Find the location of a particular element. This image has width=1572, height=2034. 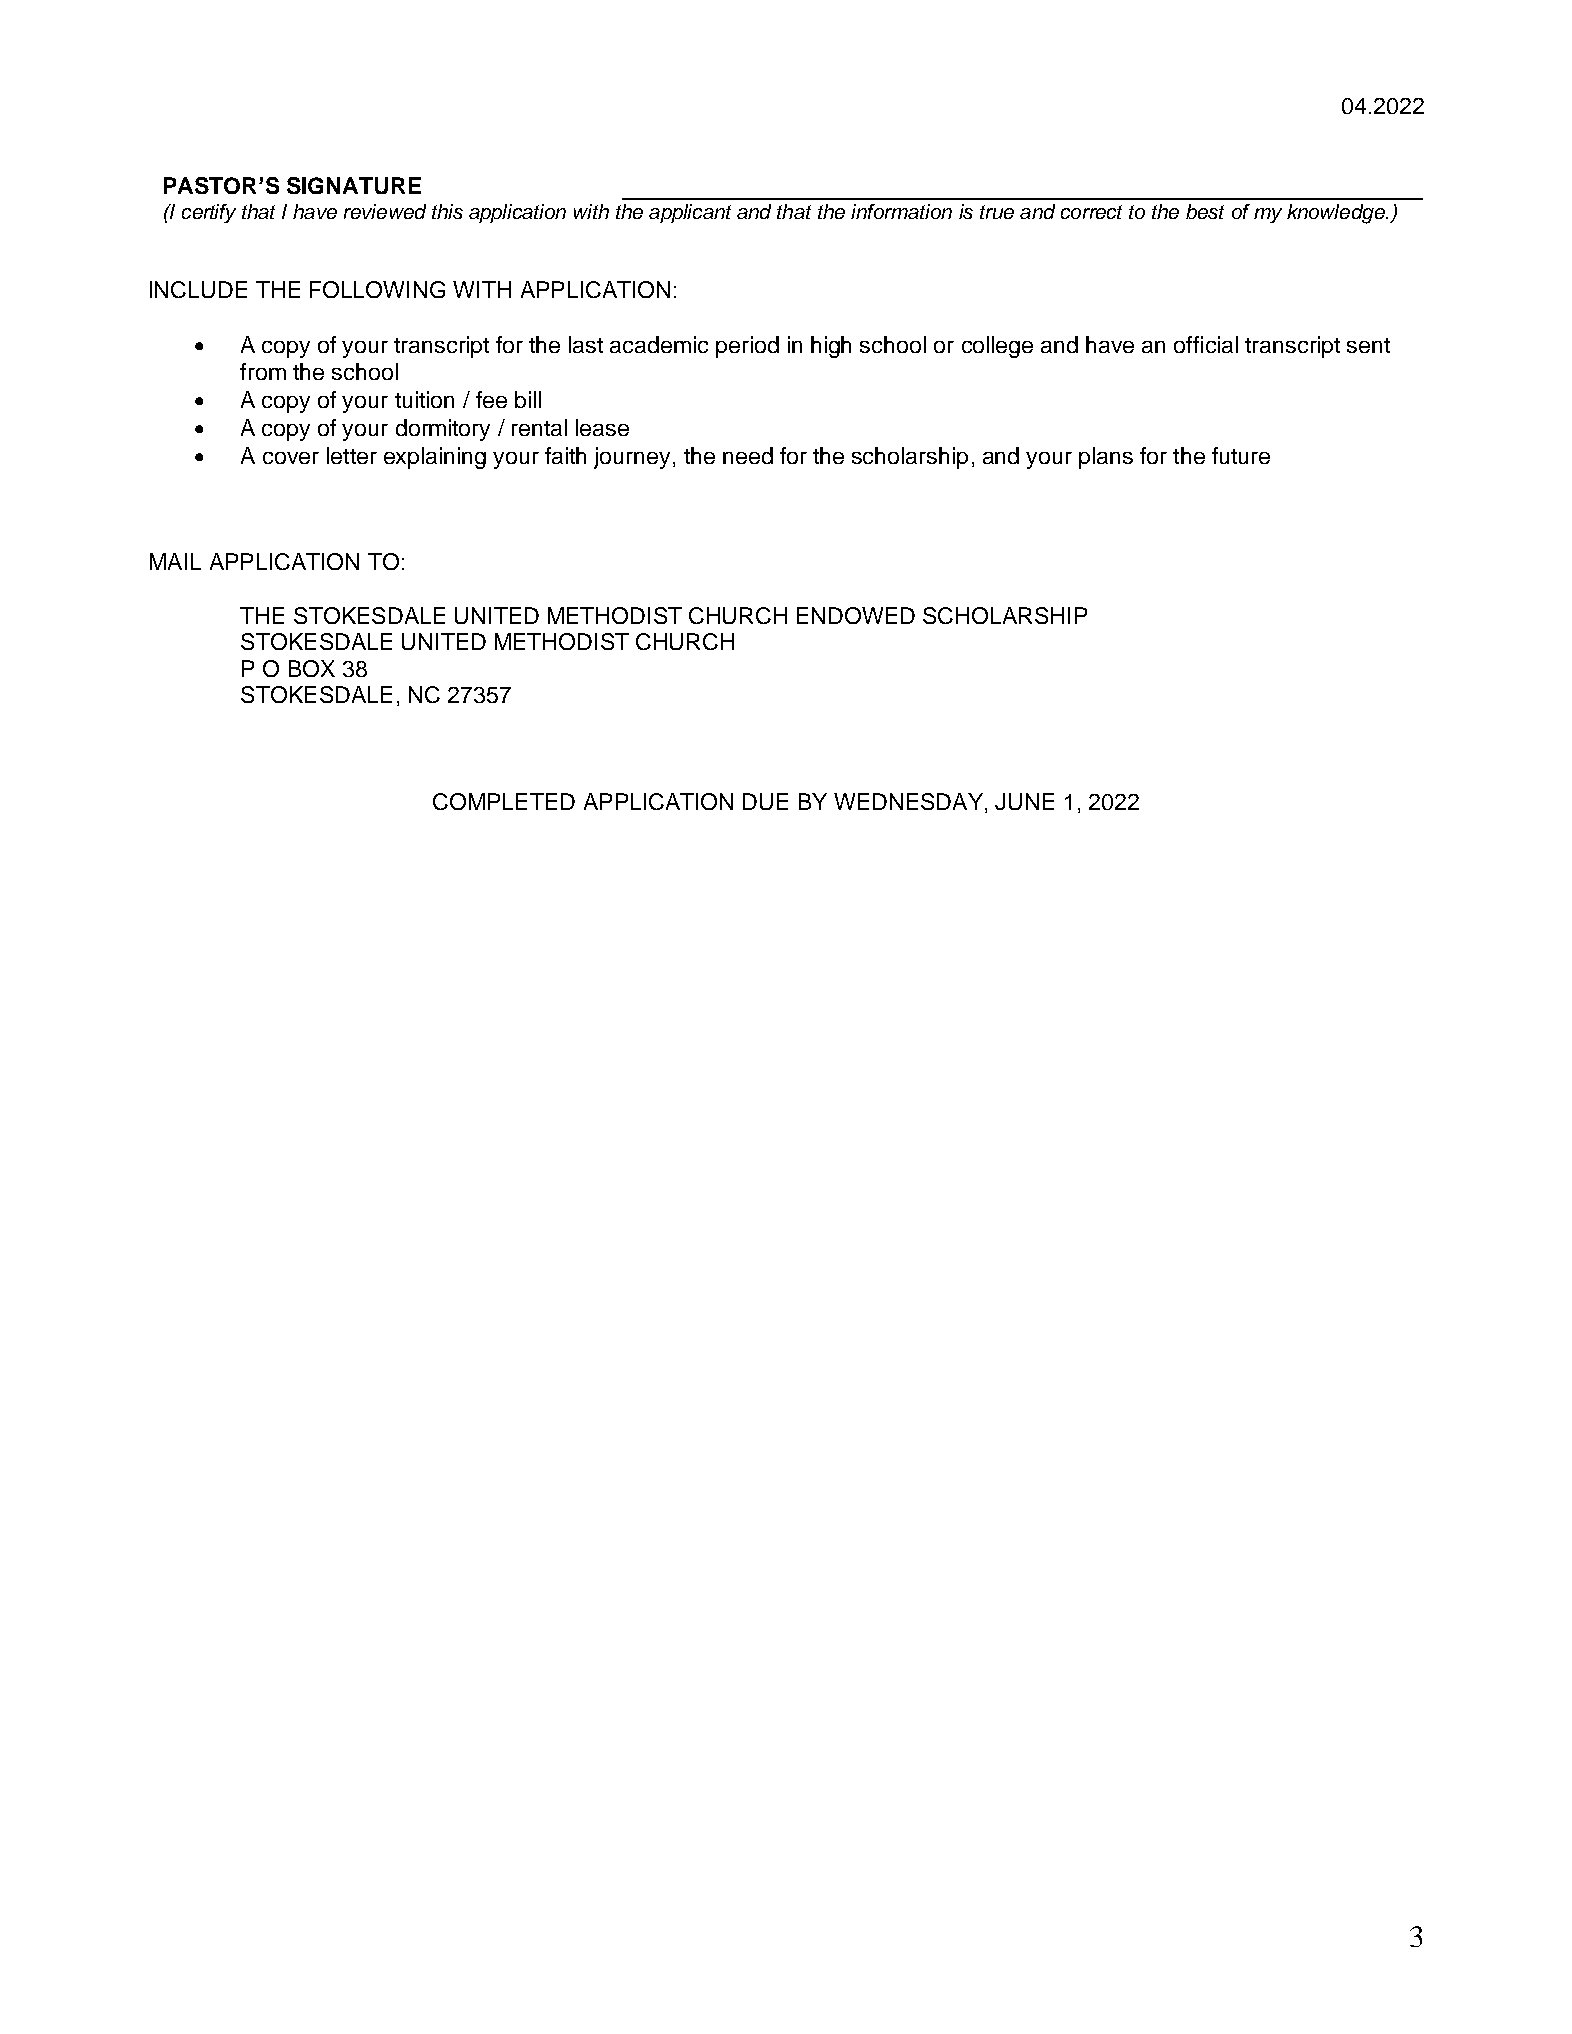

COMPLETED is located at coordinates (504, 801).
